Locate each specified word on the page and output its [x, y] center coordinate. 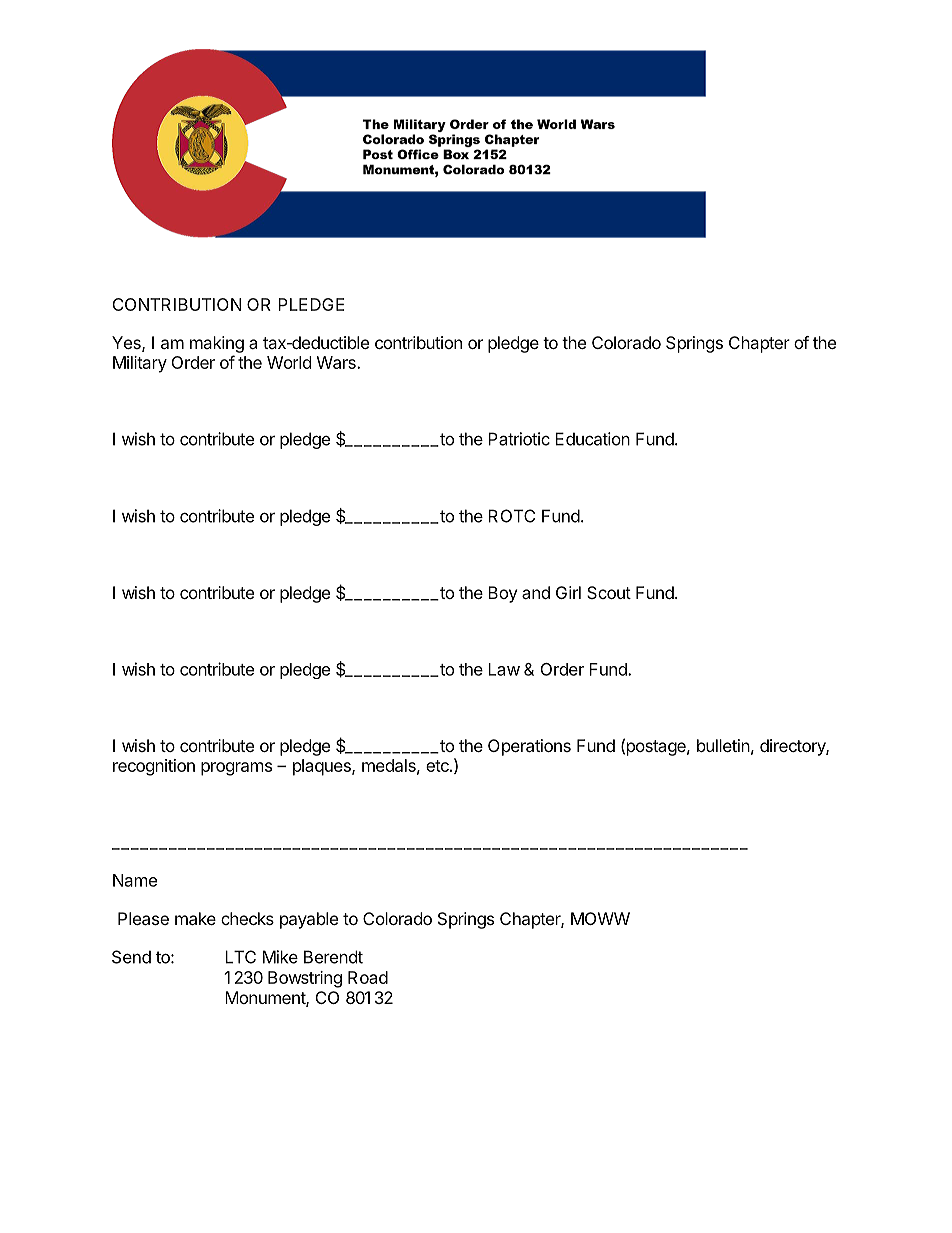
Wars [337, 362]
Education [592, 439]
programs [236, 769]
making [217, 344]
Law [504, 669]
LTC [240, 957]
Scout [609, 592]
